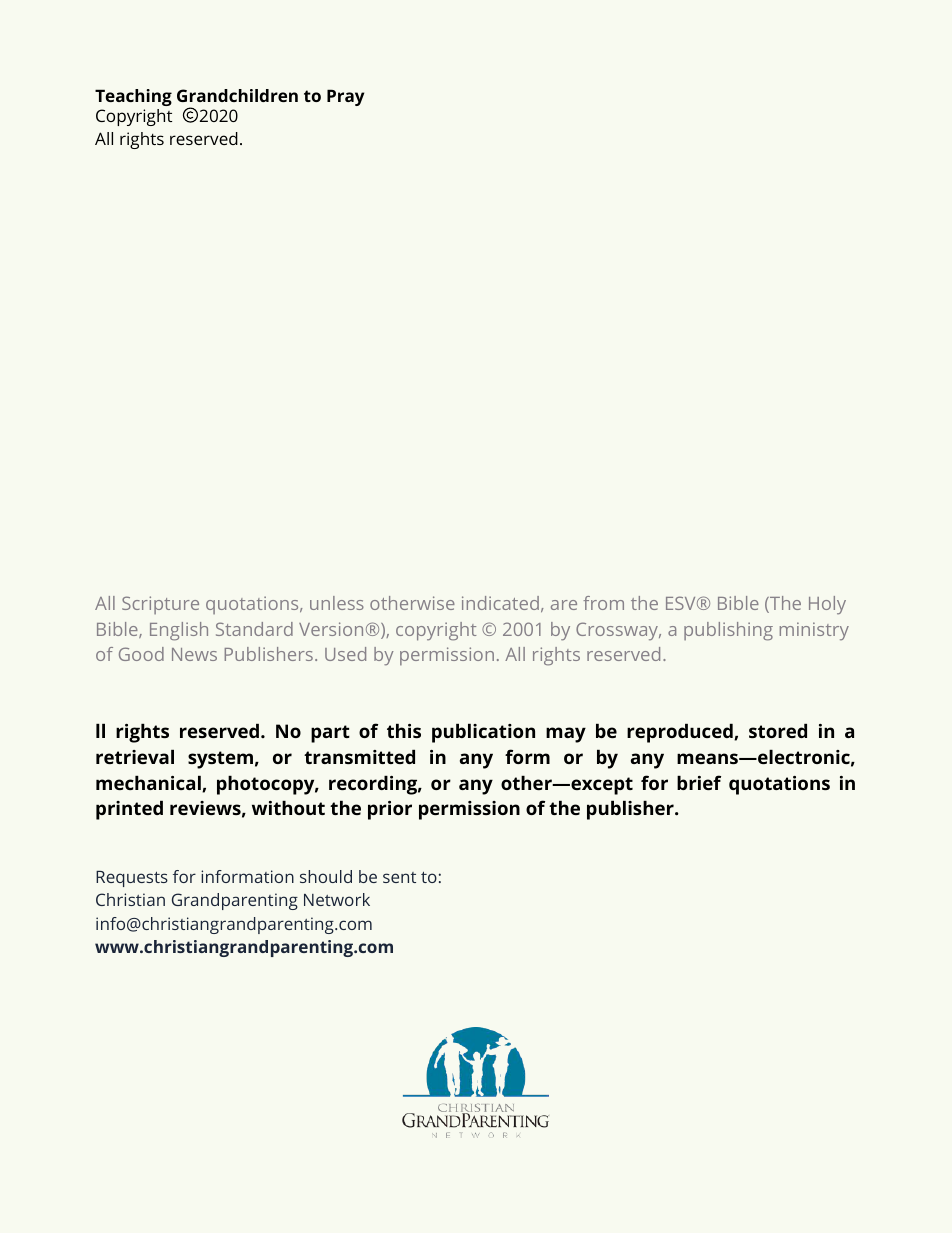 This document has height=1233, width=952. Describe the element at coordinates (133, 97) in the document. I see `Teaching` at that location.
